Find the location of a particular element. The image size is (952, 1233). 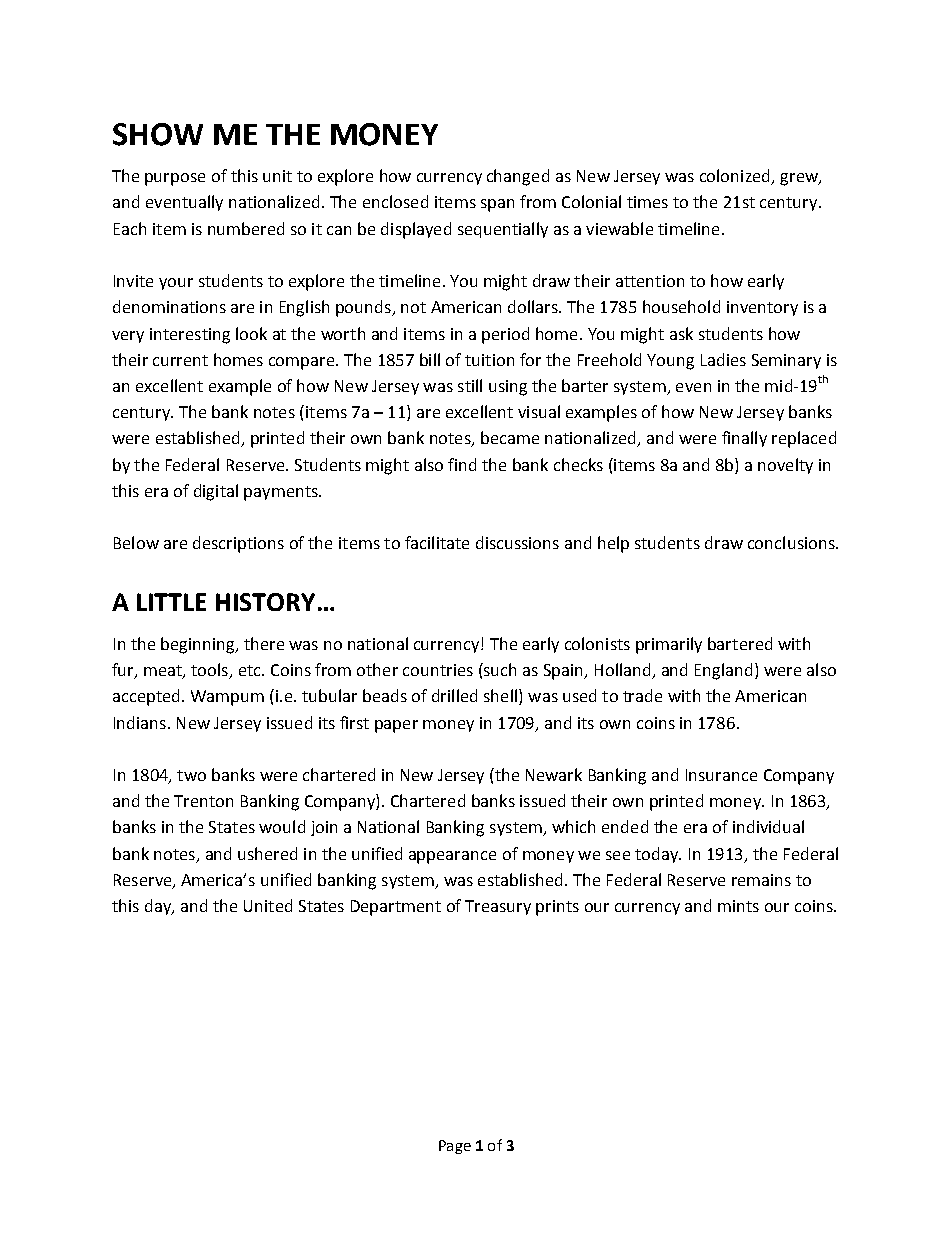

changed is located at coordinates (518, 177).
